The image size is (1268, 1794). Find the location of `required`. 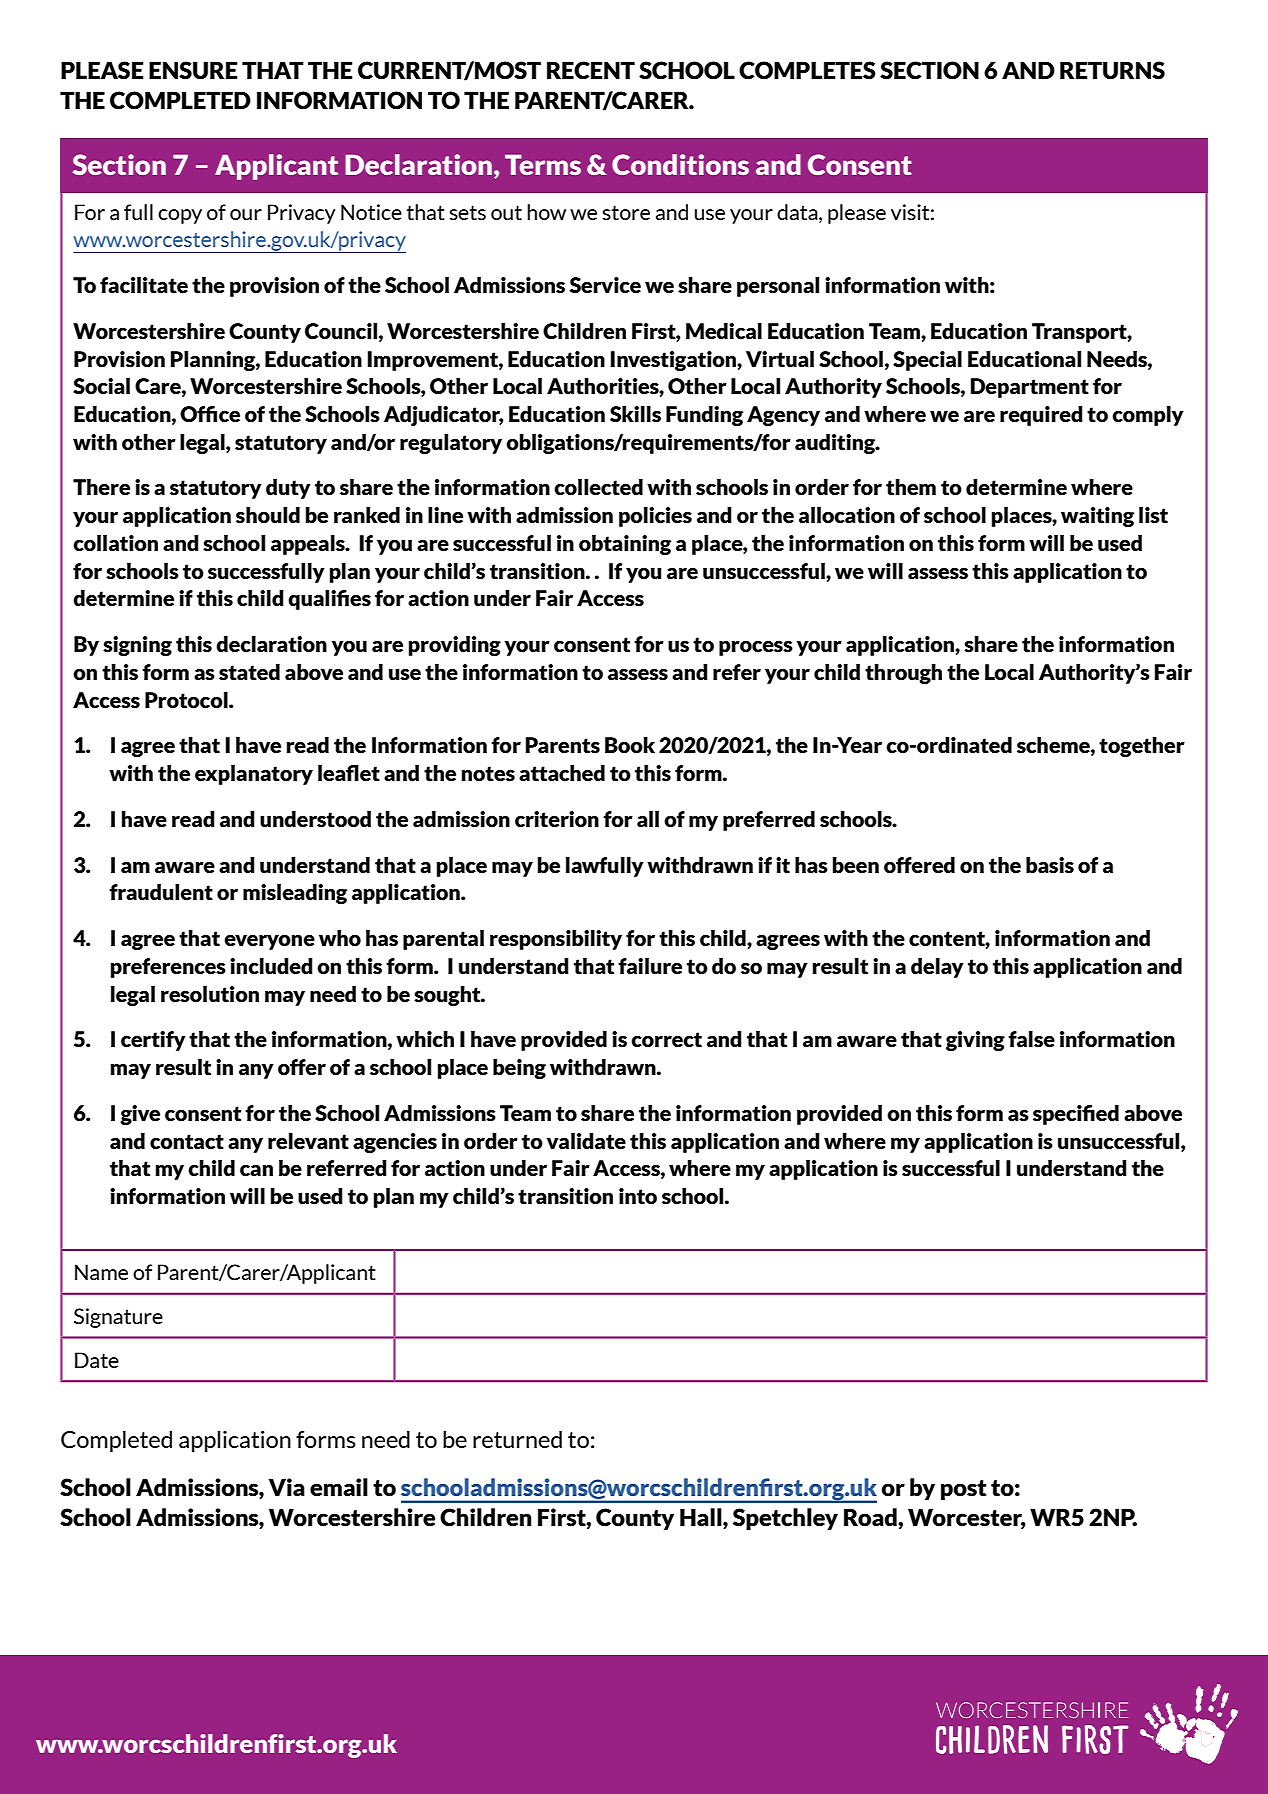

required is located at coordinates (1041, 416).
